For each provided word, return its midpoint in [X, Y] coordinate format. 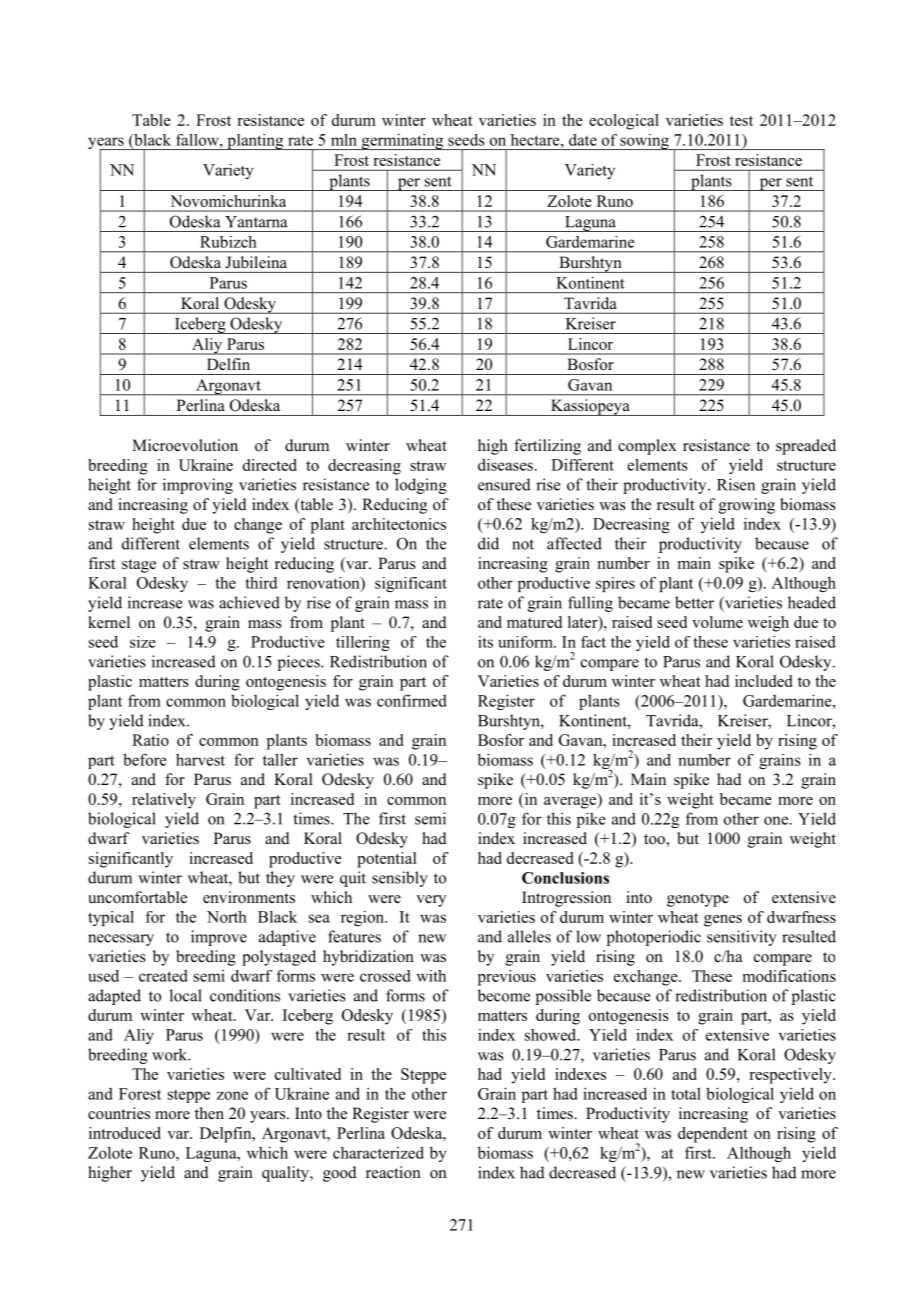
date [583, 140]
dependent [713, 1135]
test [741, 121]
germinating [402, 141]
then [209, 1113]
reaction [393, 1172]
